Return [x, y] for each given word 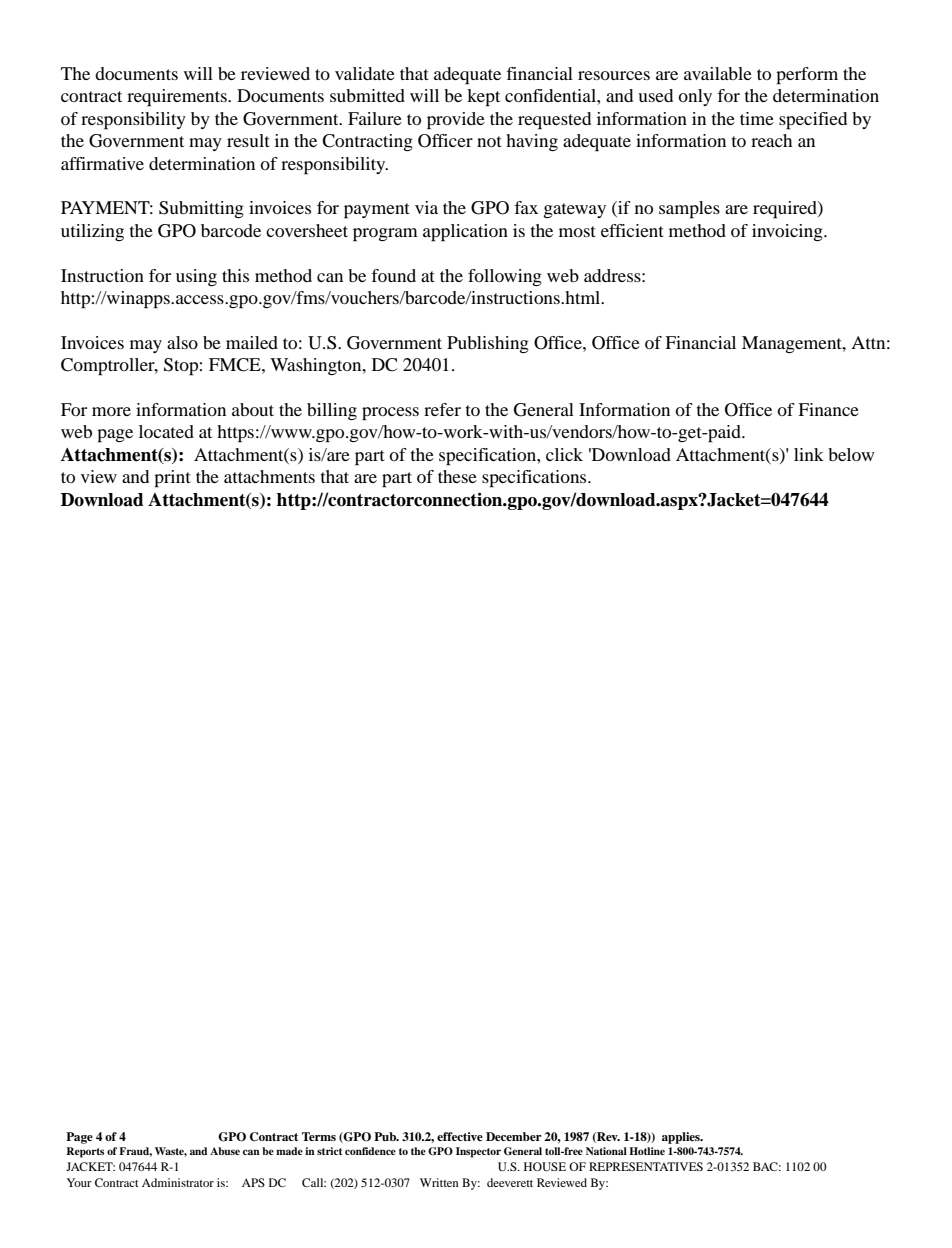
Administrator [178, 1182]
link [809, 454]
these [457, 476]
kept [483, 98]
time [757, 118]
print [172, 479]
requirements [178, 98]
